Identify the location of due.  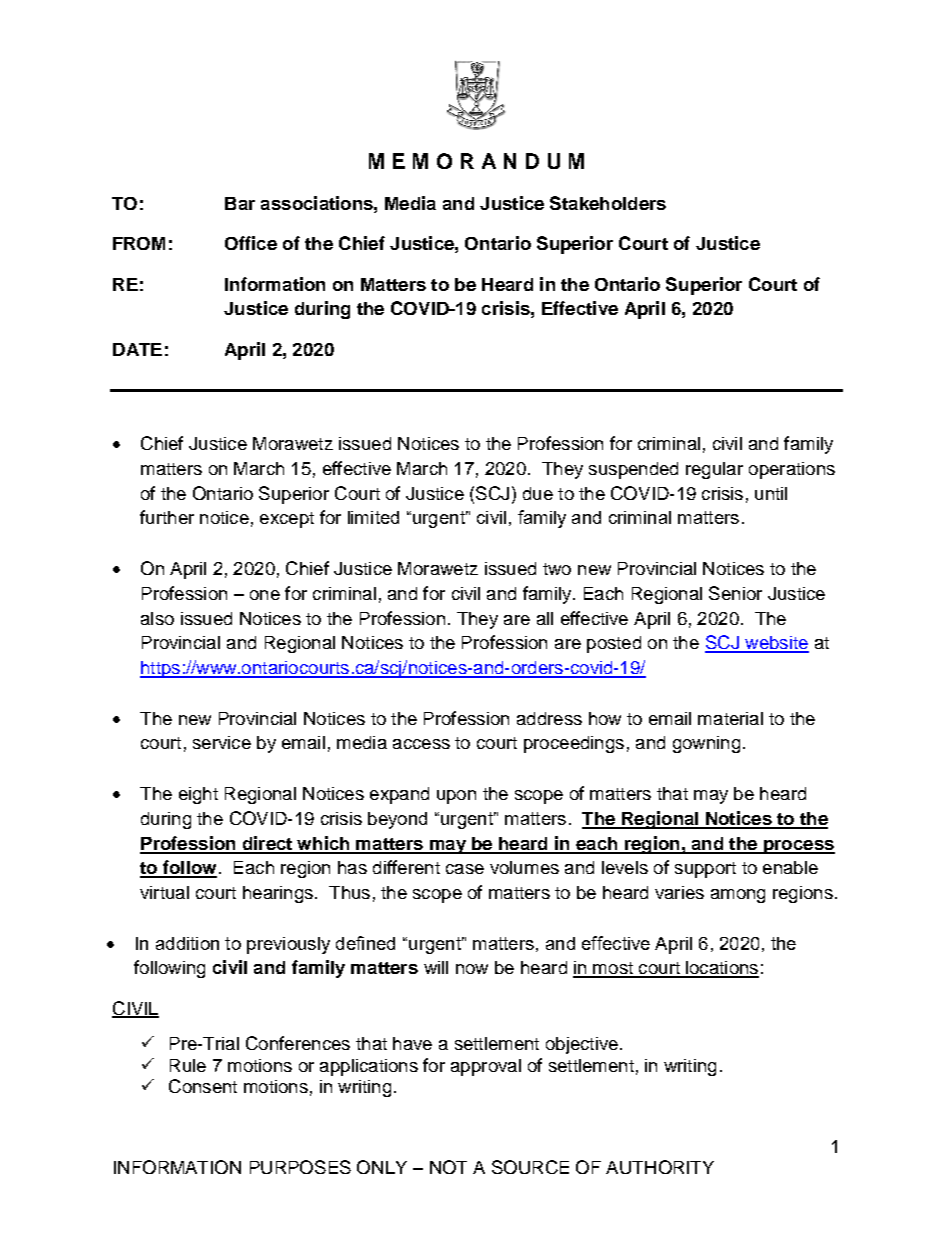
(538, 493).
